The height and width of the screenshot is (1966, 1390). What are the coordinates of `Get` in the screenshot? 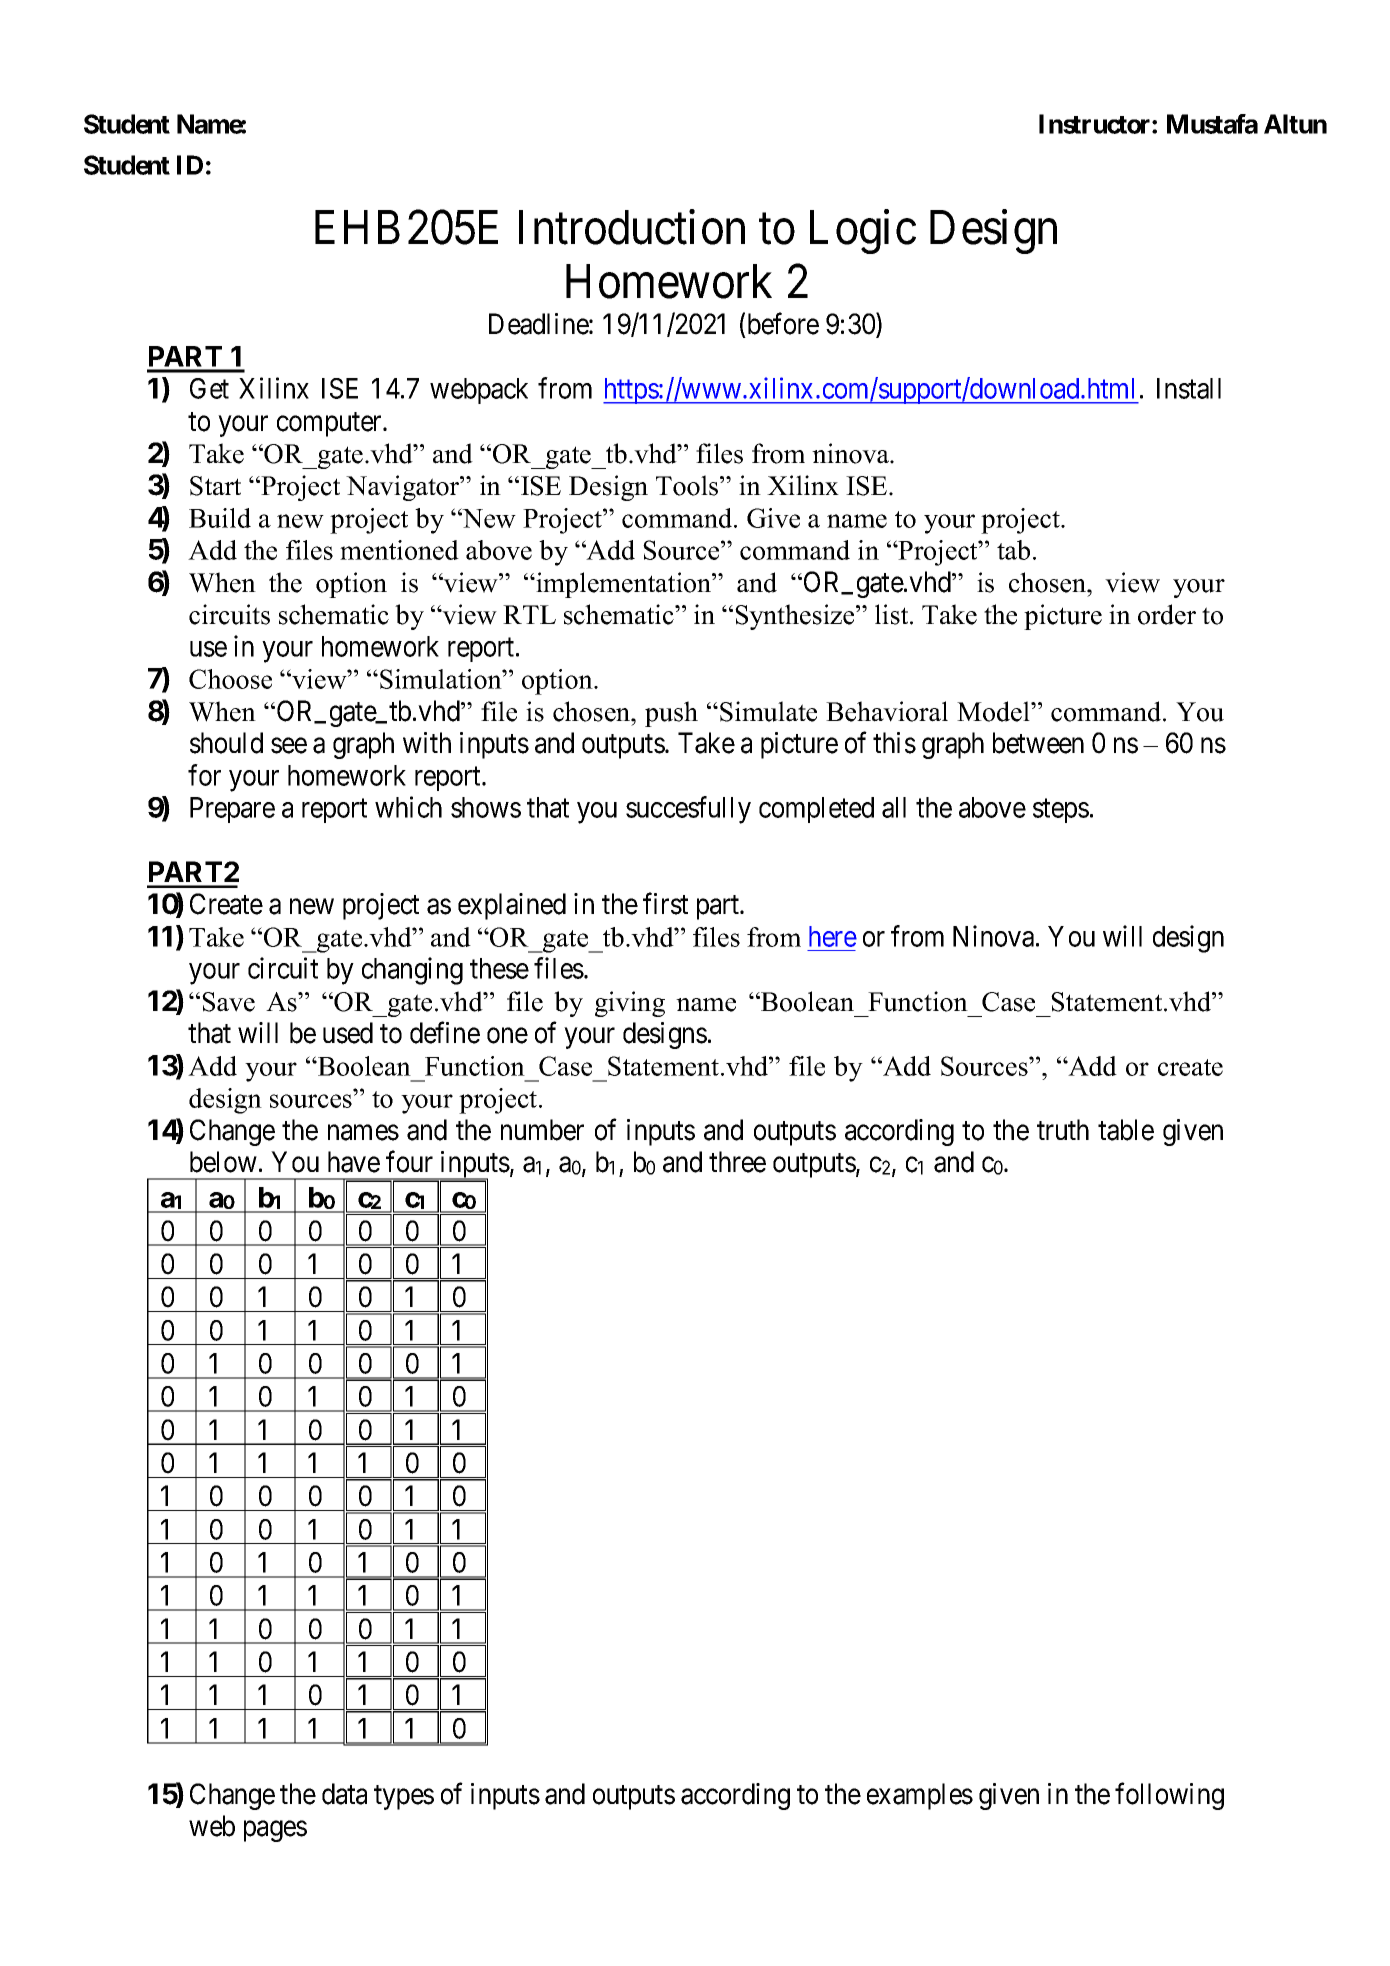 It's located at (209, 388).
